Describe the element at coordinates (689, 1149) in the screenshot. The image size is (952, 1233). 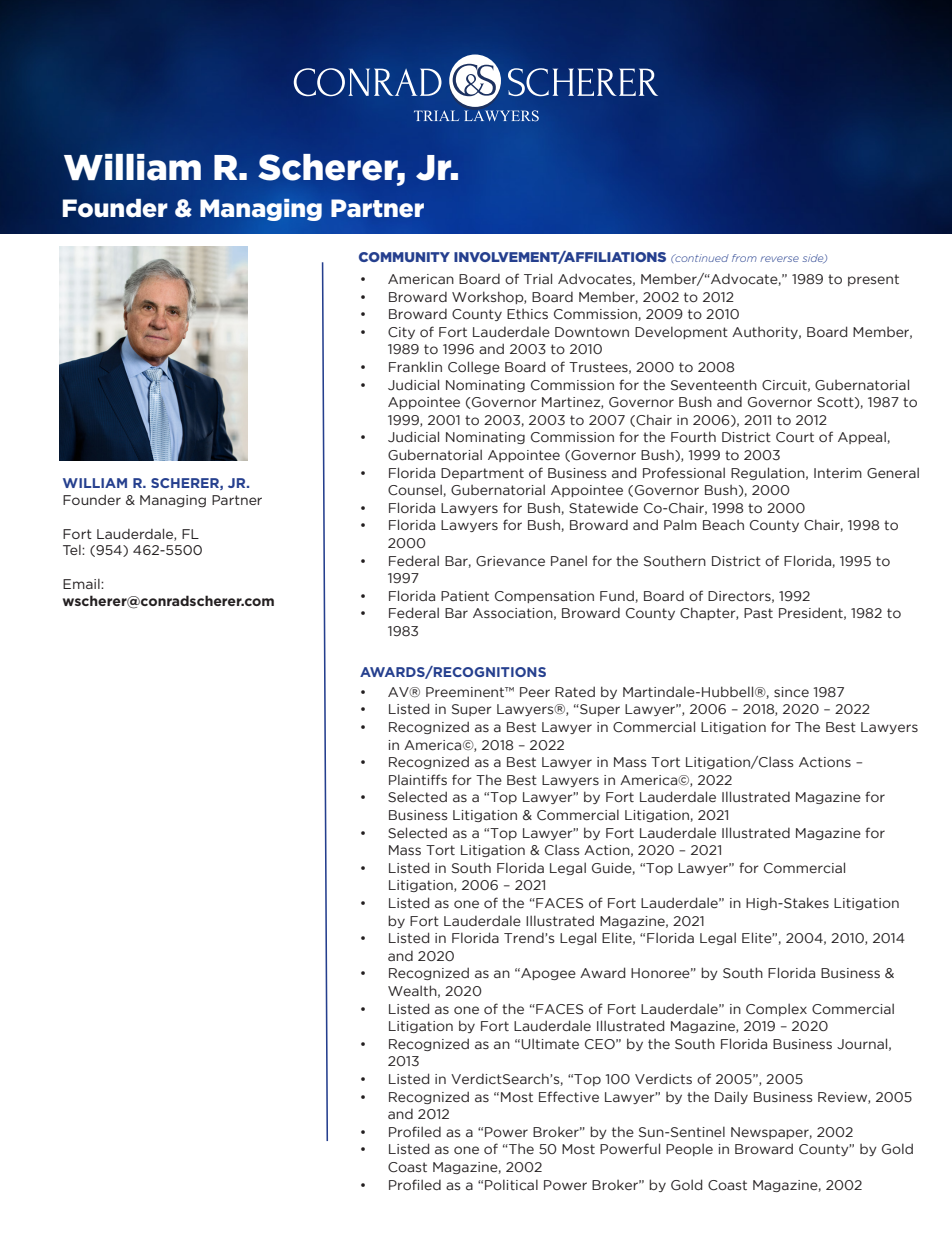
I see `People` at that location.
